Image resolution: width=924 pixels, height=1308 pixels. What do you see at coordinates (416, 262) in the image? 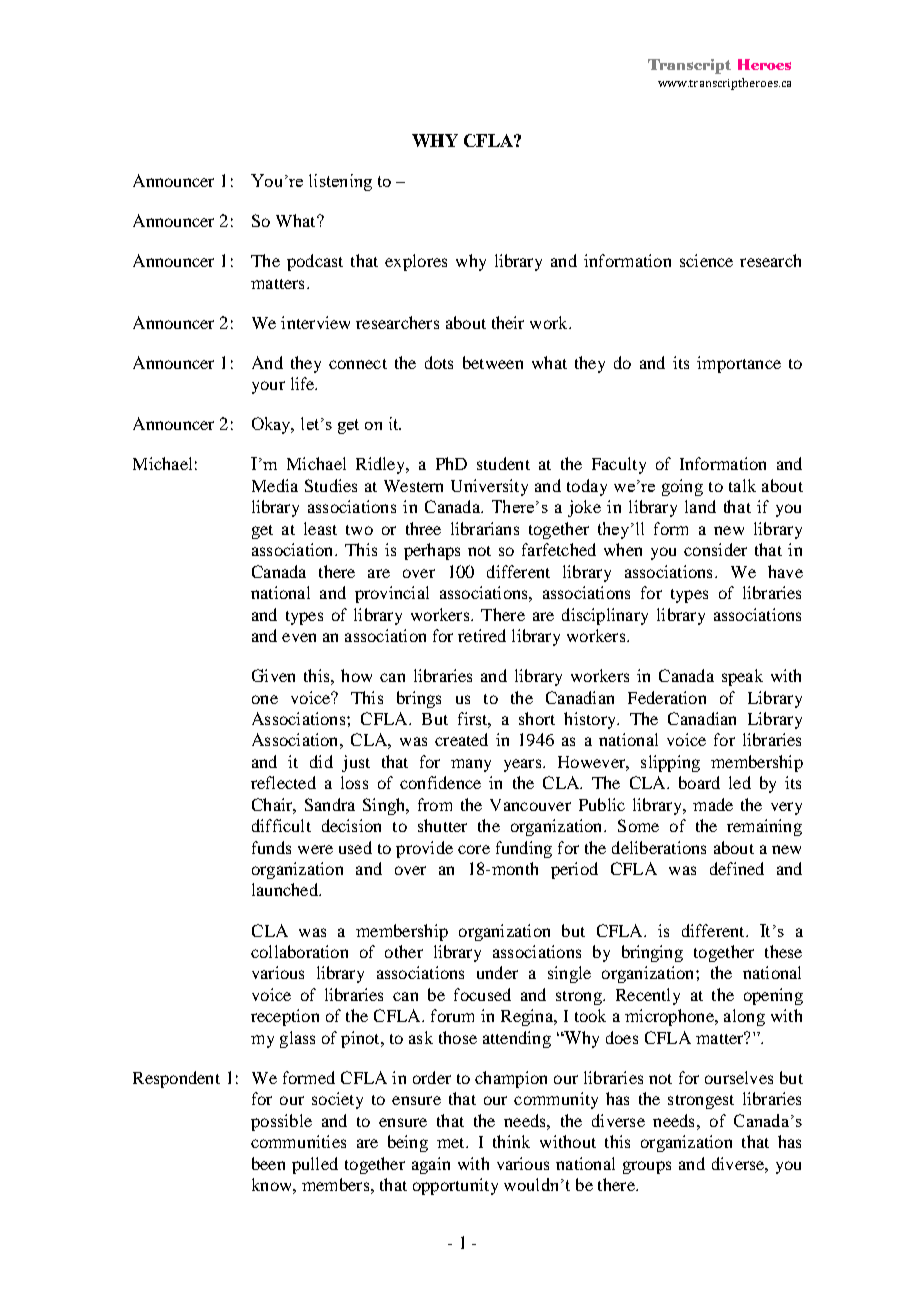
I see `explores` at bounding box center [416, 262].
